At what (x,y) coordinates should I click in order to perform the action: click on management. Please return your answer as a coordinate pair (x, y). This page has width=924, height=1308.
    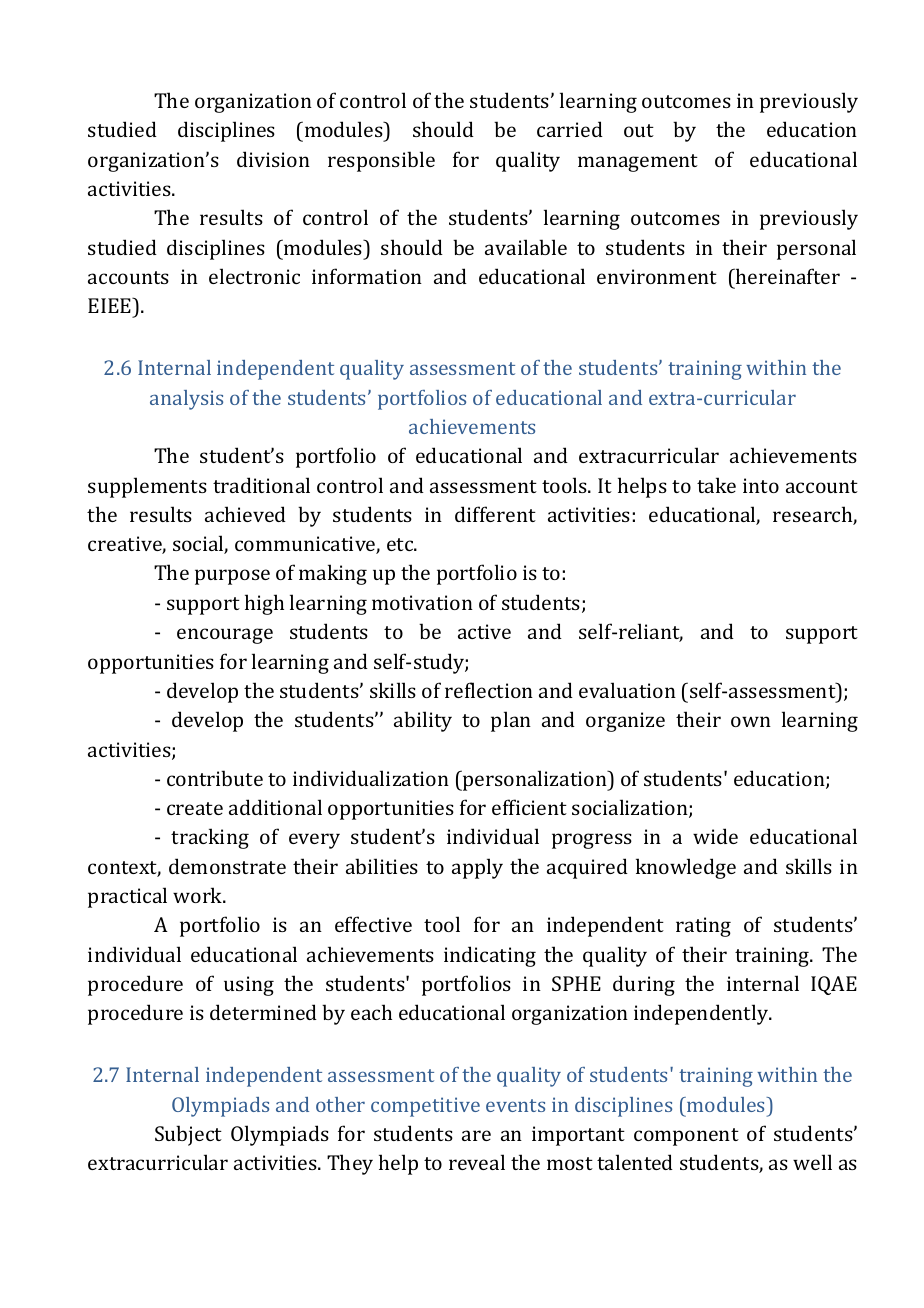
    Looking at the image, I should click on (638, 163).
